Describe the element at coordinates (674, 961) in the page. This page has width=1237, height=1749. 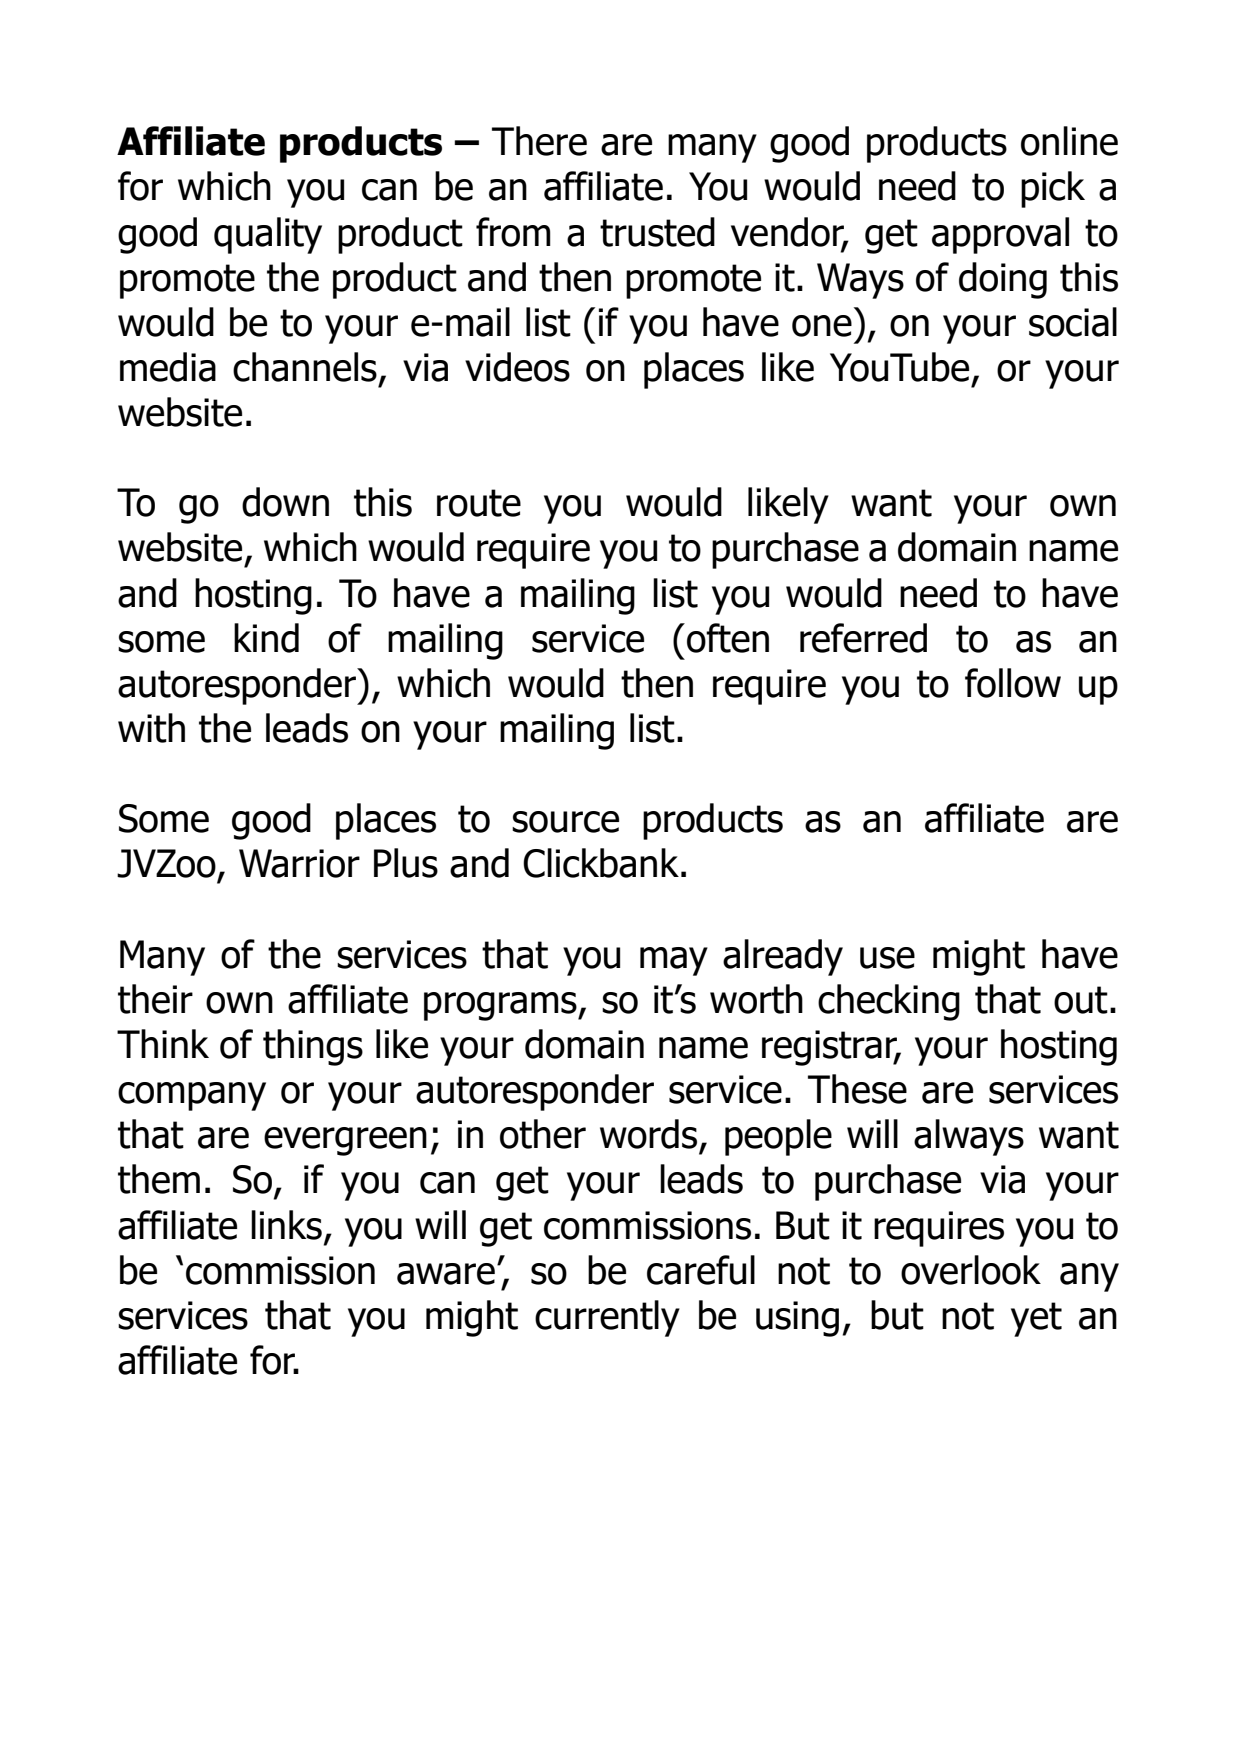
I see `may` at that location.
